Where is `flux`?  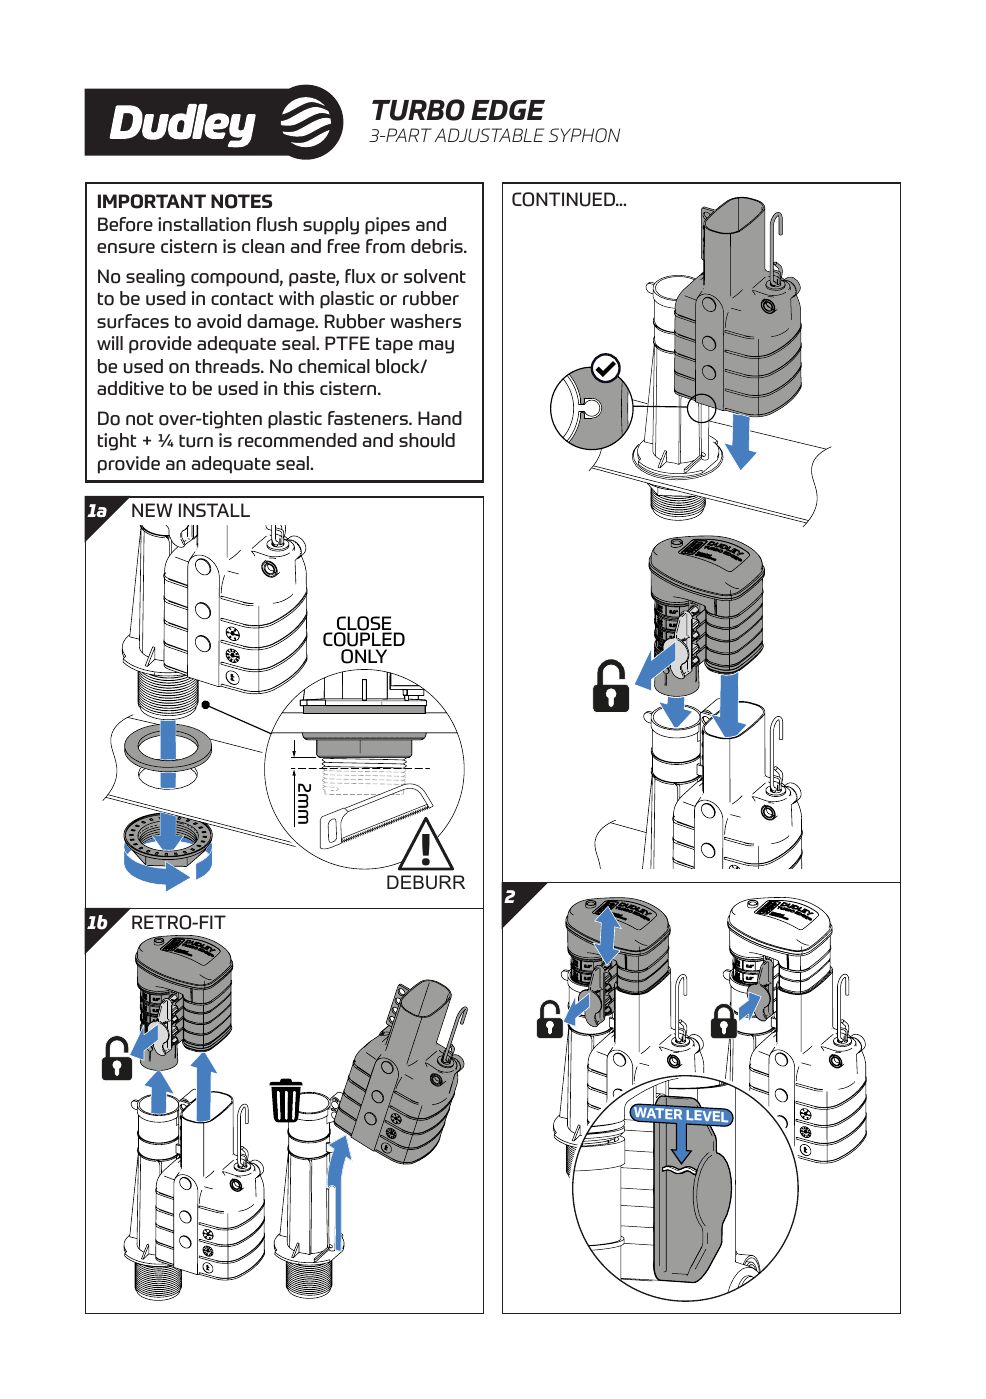 flux is located at coordinates (360, 276).
